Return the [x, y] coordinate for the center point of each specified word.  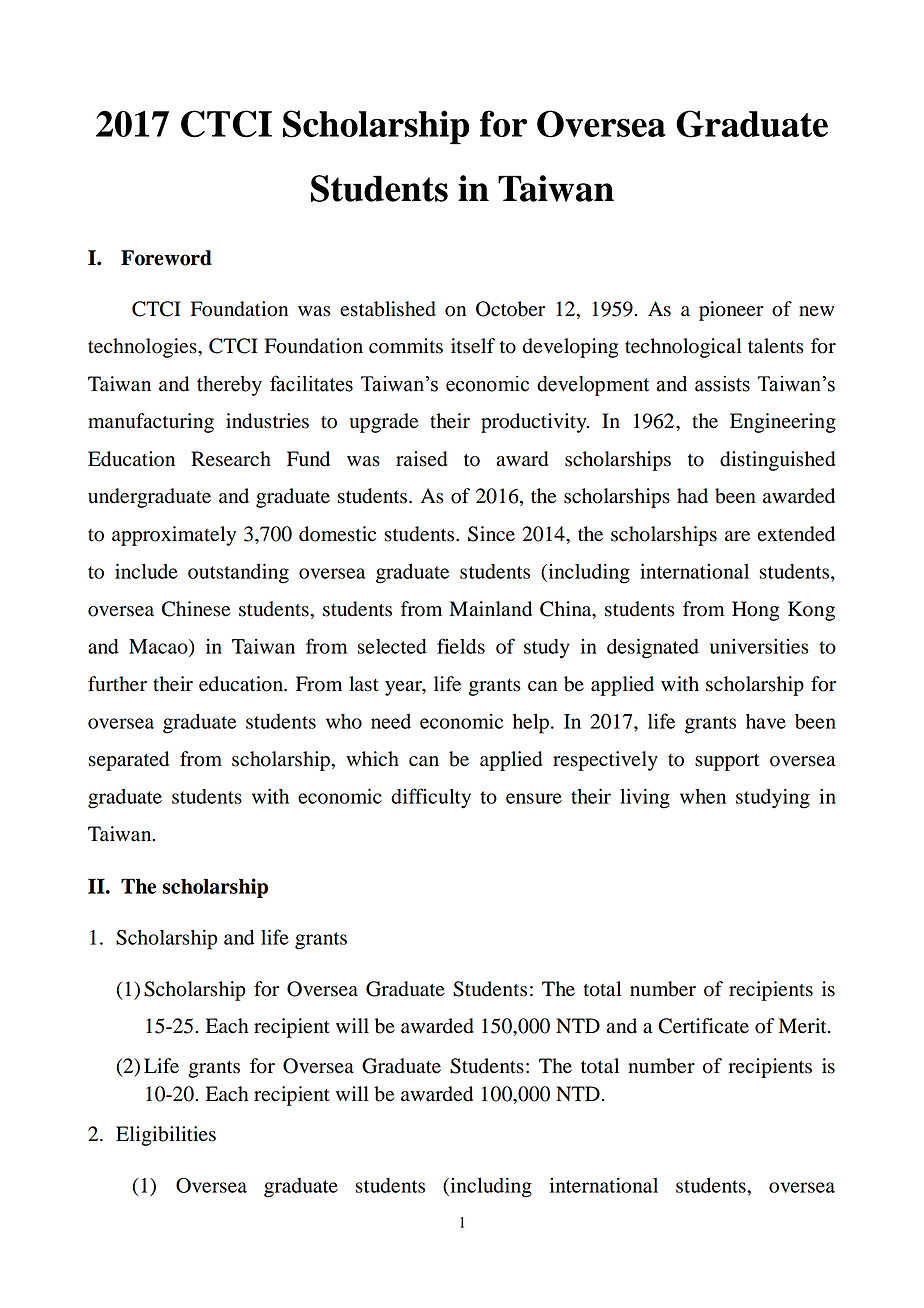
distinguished [777, 461]
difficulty [431, 798]
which [372, 759]
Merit [804, 1026]
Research [231, 459]
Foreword [166, 258]
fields [461, 646]
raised [421, 459]
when [703, 796]
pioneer [731, 311]
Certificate [703, 1026]
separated [128, 761]
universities [759, 646]
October [510, 309]
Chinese [196, 609]
